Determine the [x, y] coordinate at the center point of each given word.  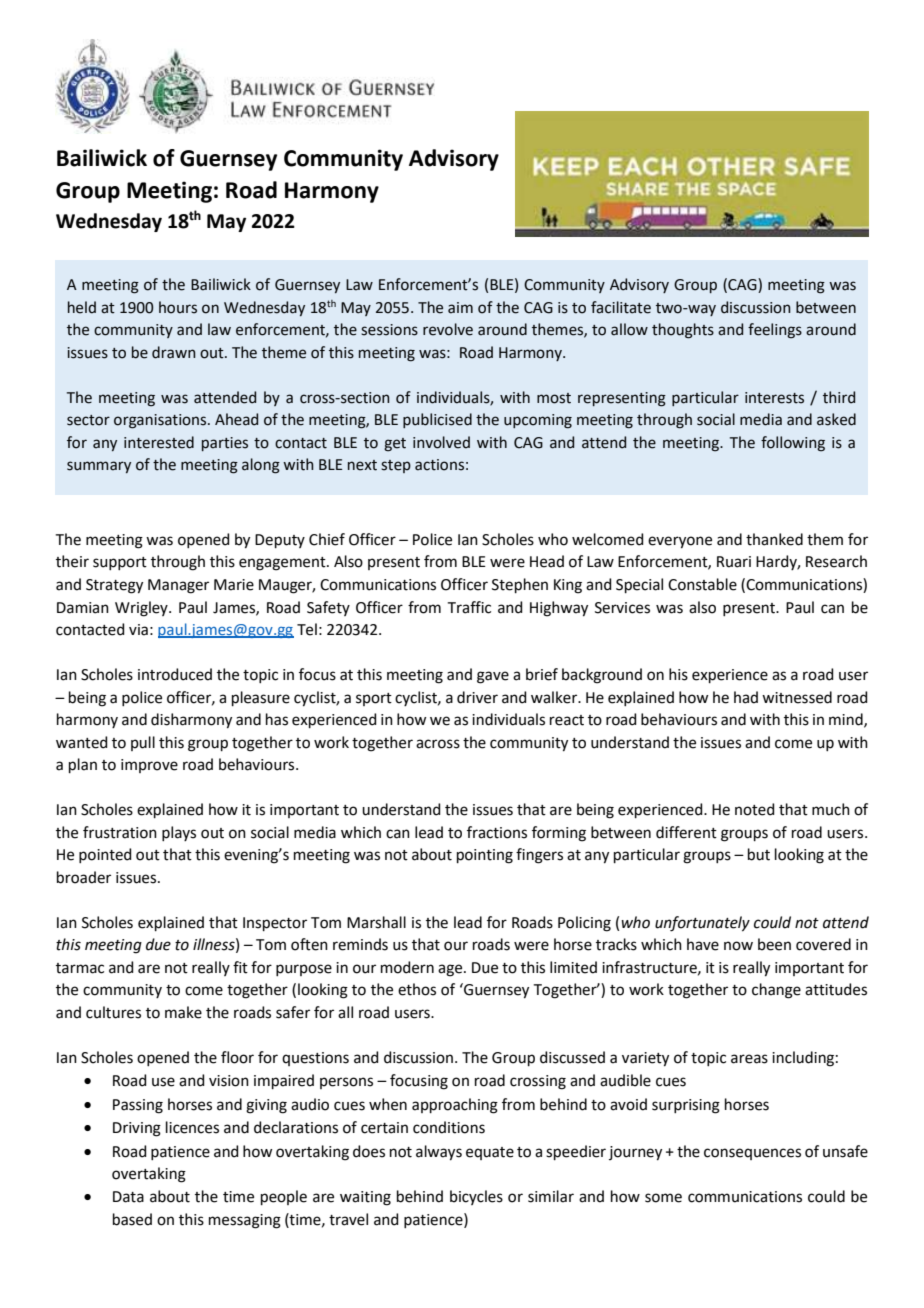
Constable [702, 584]
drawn [174, 352]
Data [128, 1197]
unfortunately [702, 924]
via [138, 630]
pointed [105, 855]
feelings [775, 331]
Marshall [376, 922]
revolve [448, 329]
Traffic [469, 607]
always [439, 1153]
